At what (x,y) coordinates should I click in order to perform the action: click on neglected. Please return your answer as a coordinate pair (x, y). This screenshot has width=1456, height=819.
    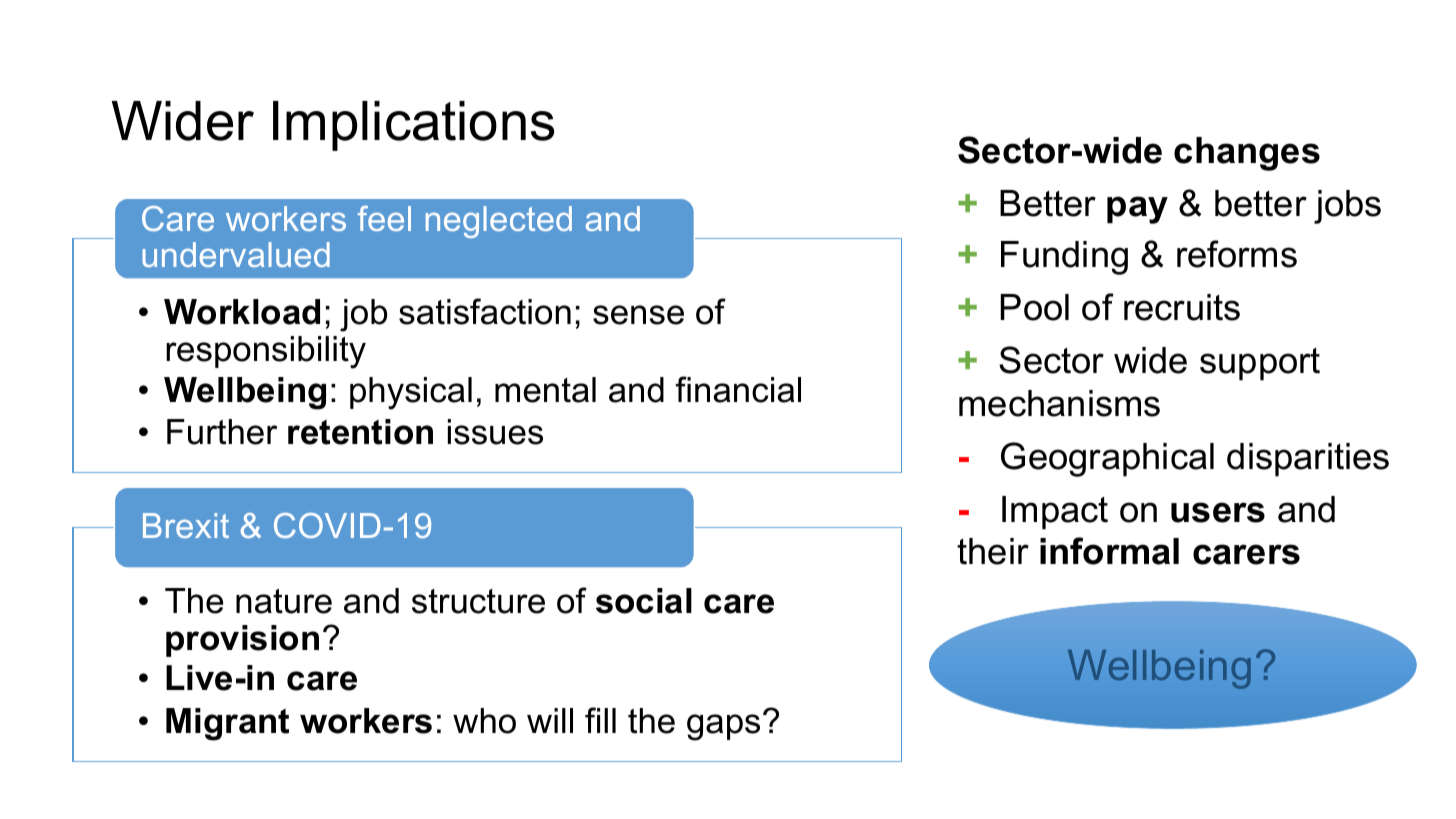
    Looking at the image, I should click on (499, 222).
